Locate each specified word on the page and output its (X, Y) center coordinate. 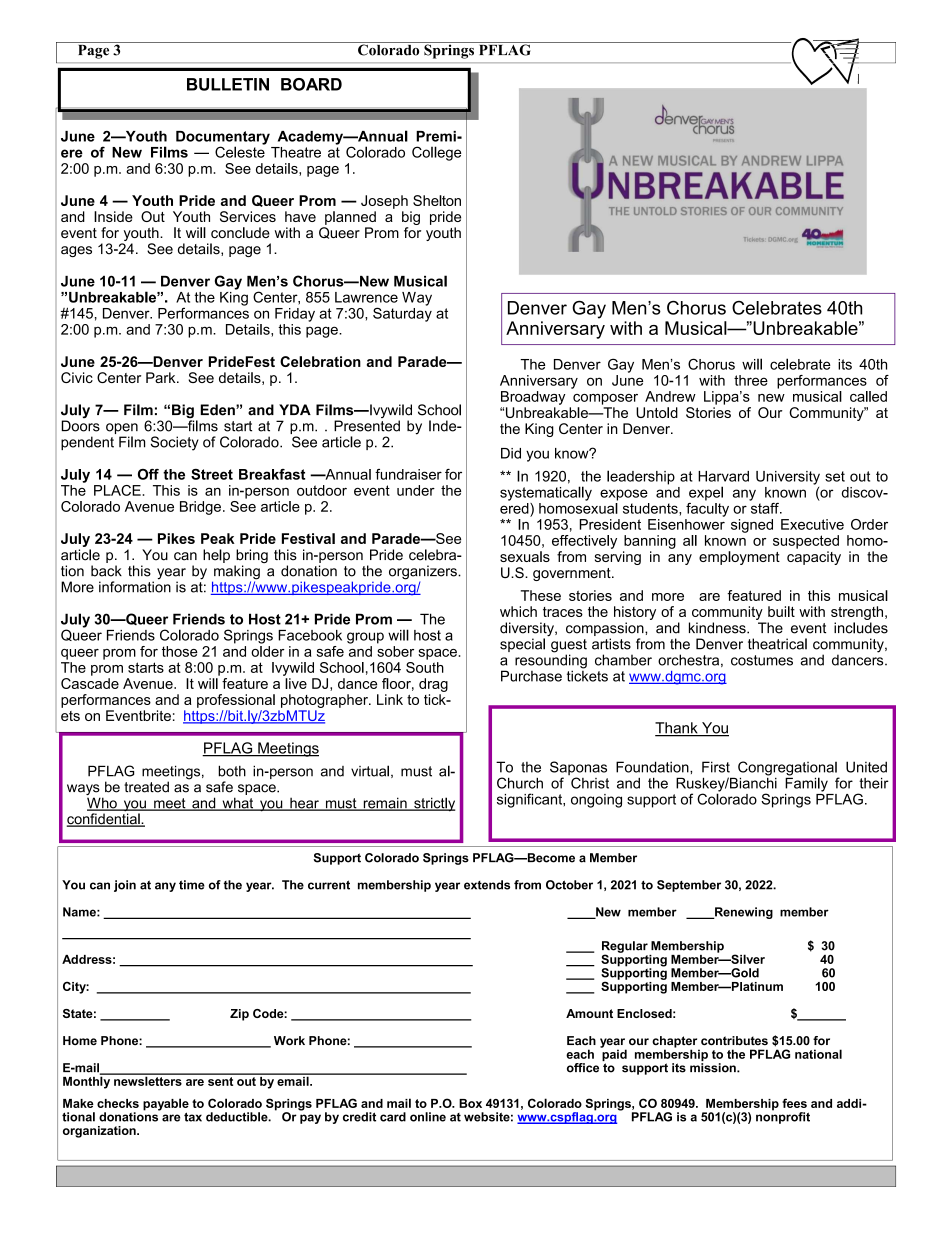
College (436, 153)
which (518, 611)
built (781, 611)
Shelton (437, 200)
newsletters (148, 1080)
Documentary (223, 139)
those (180, 651)
